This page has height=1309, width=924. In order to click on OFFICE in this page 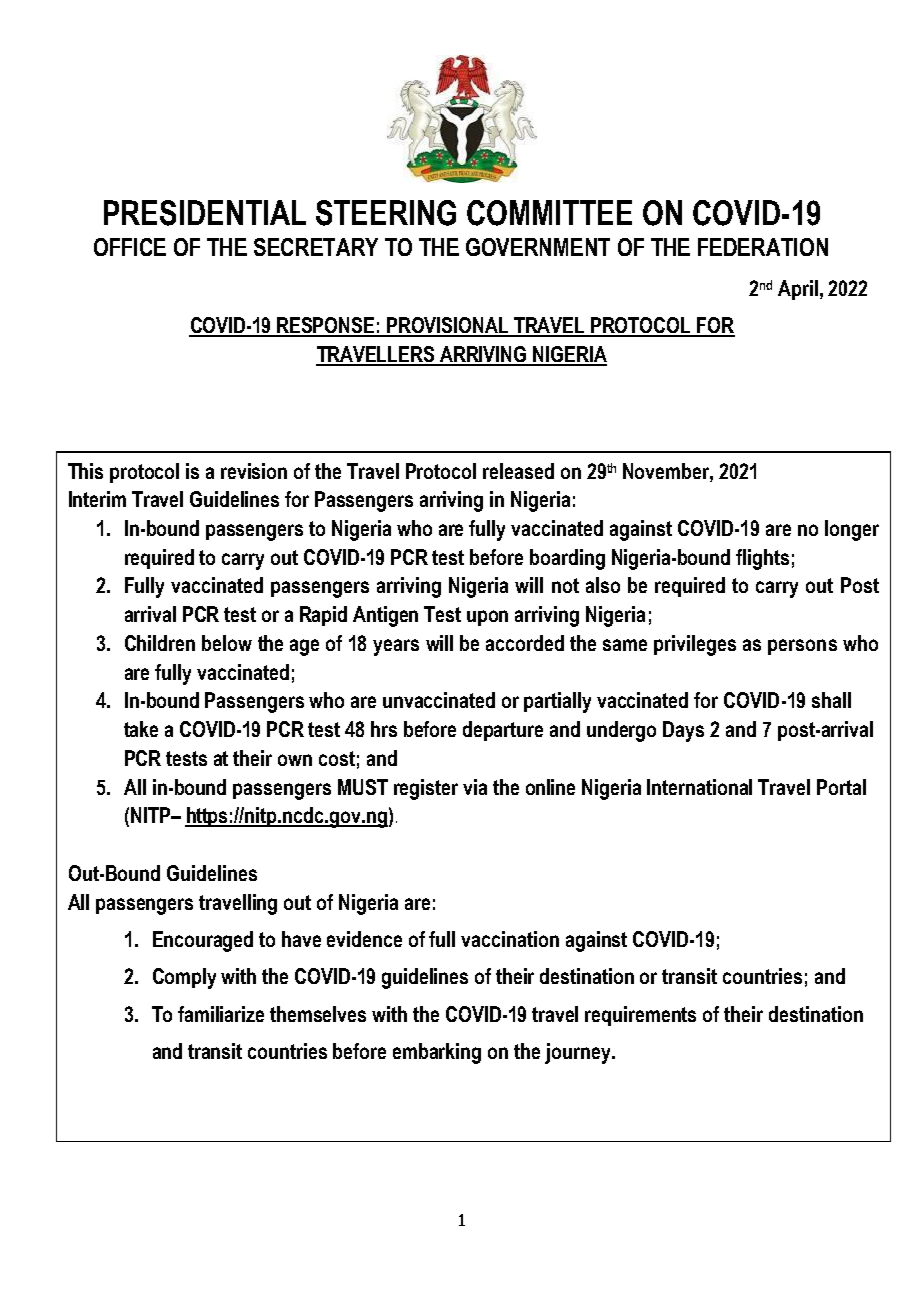, I will do `click(130, 247)`.
